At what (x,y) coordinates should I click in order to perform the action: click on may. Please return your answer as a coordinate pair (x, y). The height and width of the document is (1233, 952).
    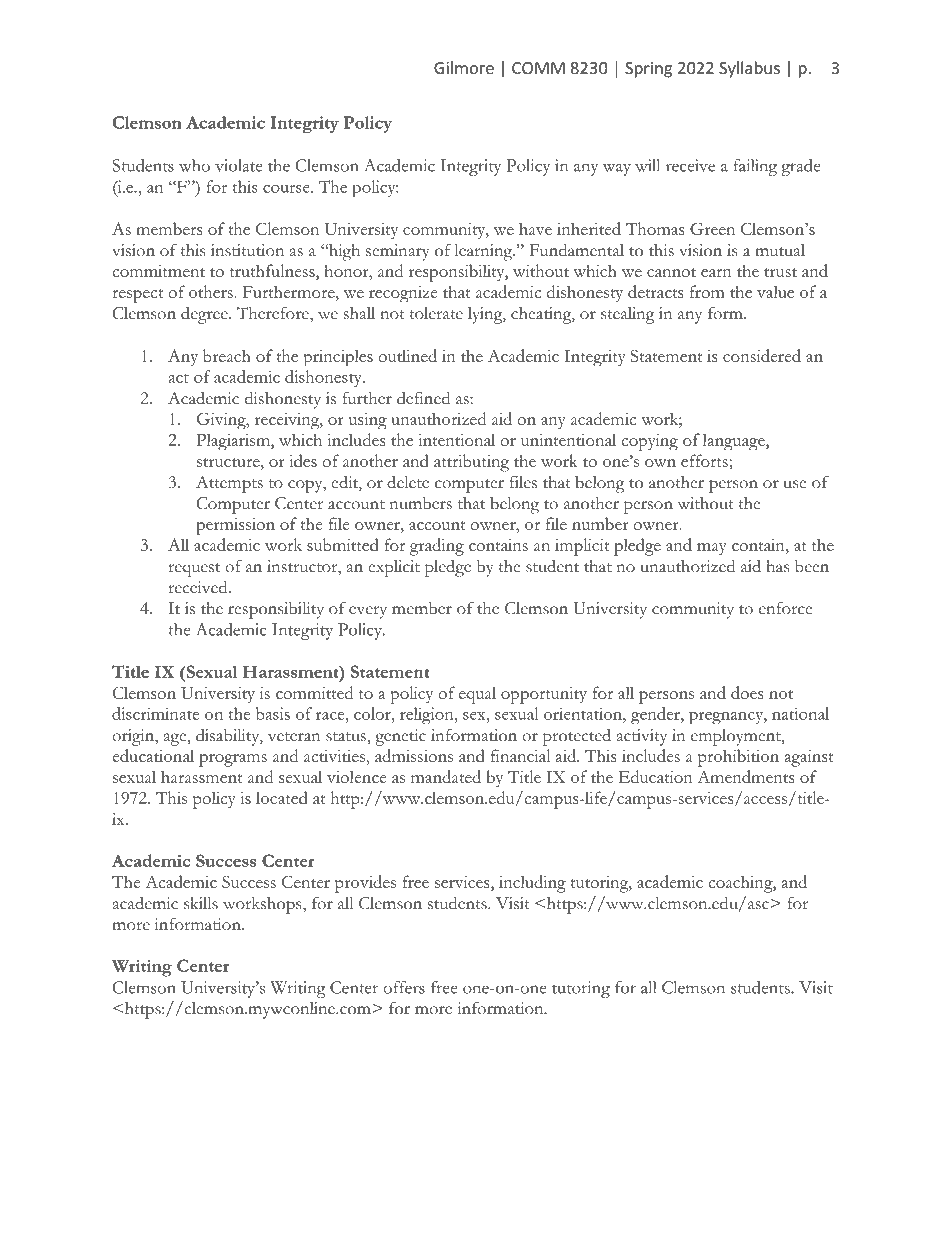
    Looking at the image, I should click on (712, 549).
